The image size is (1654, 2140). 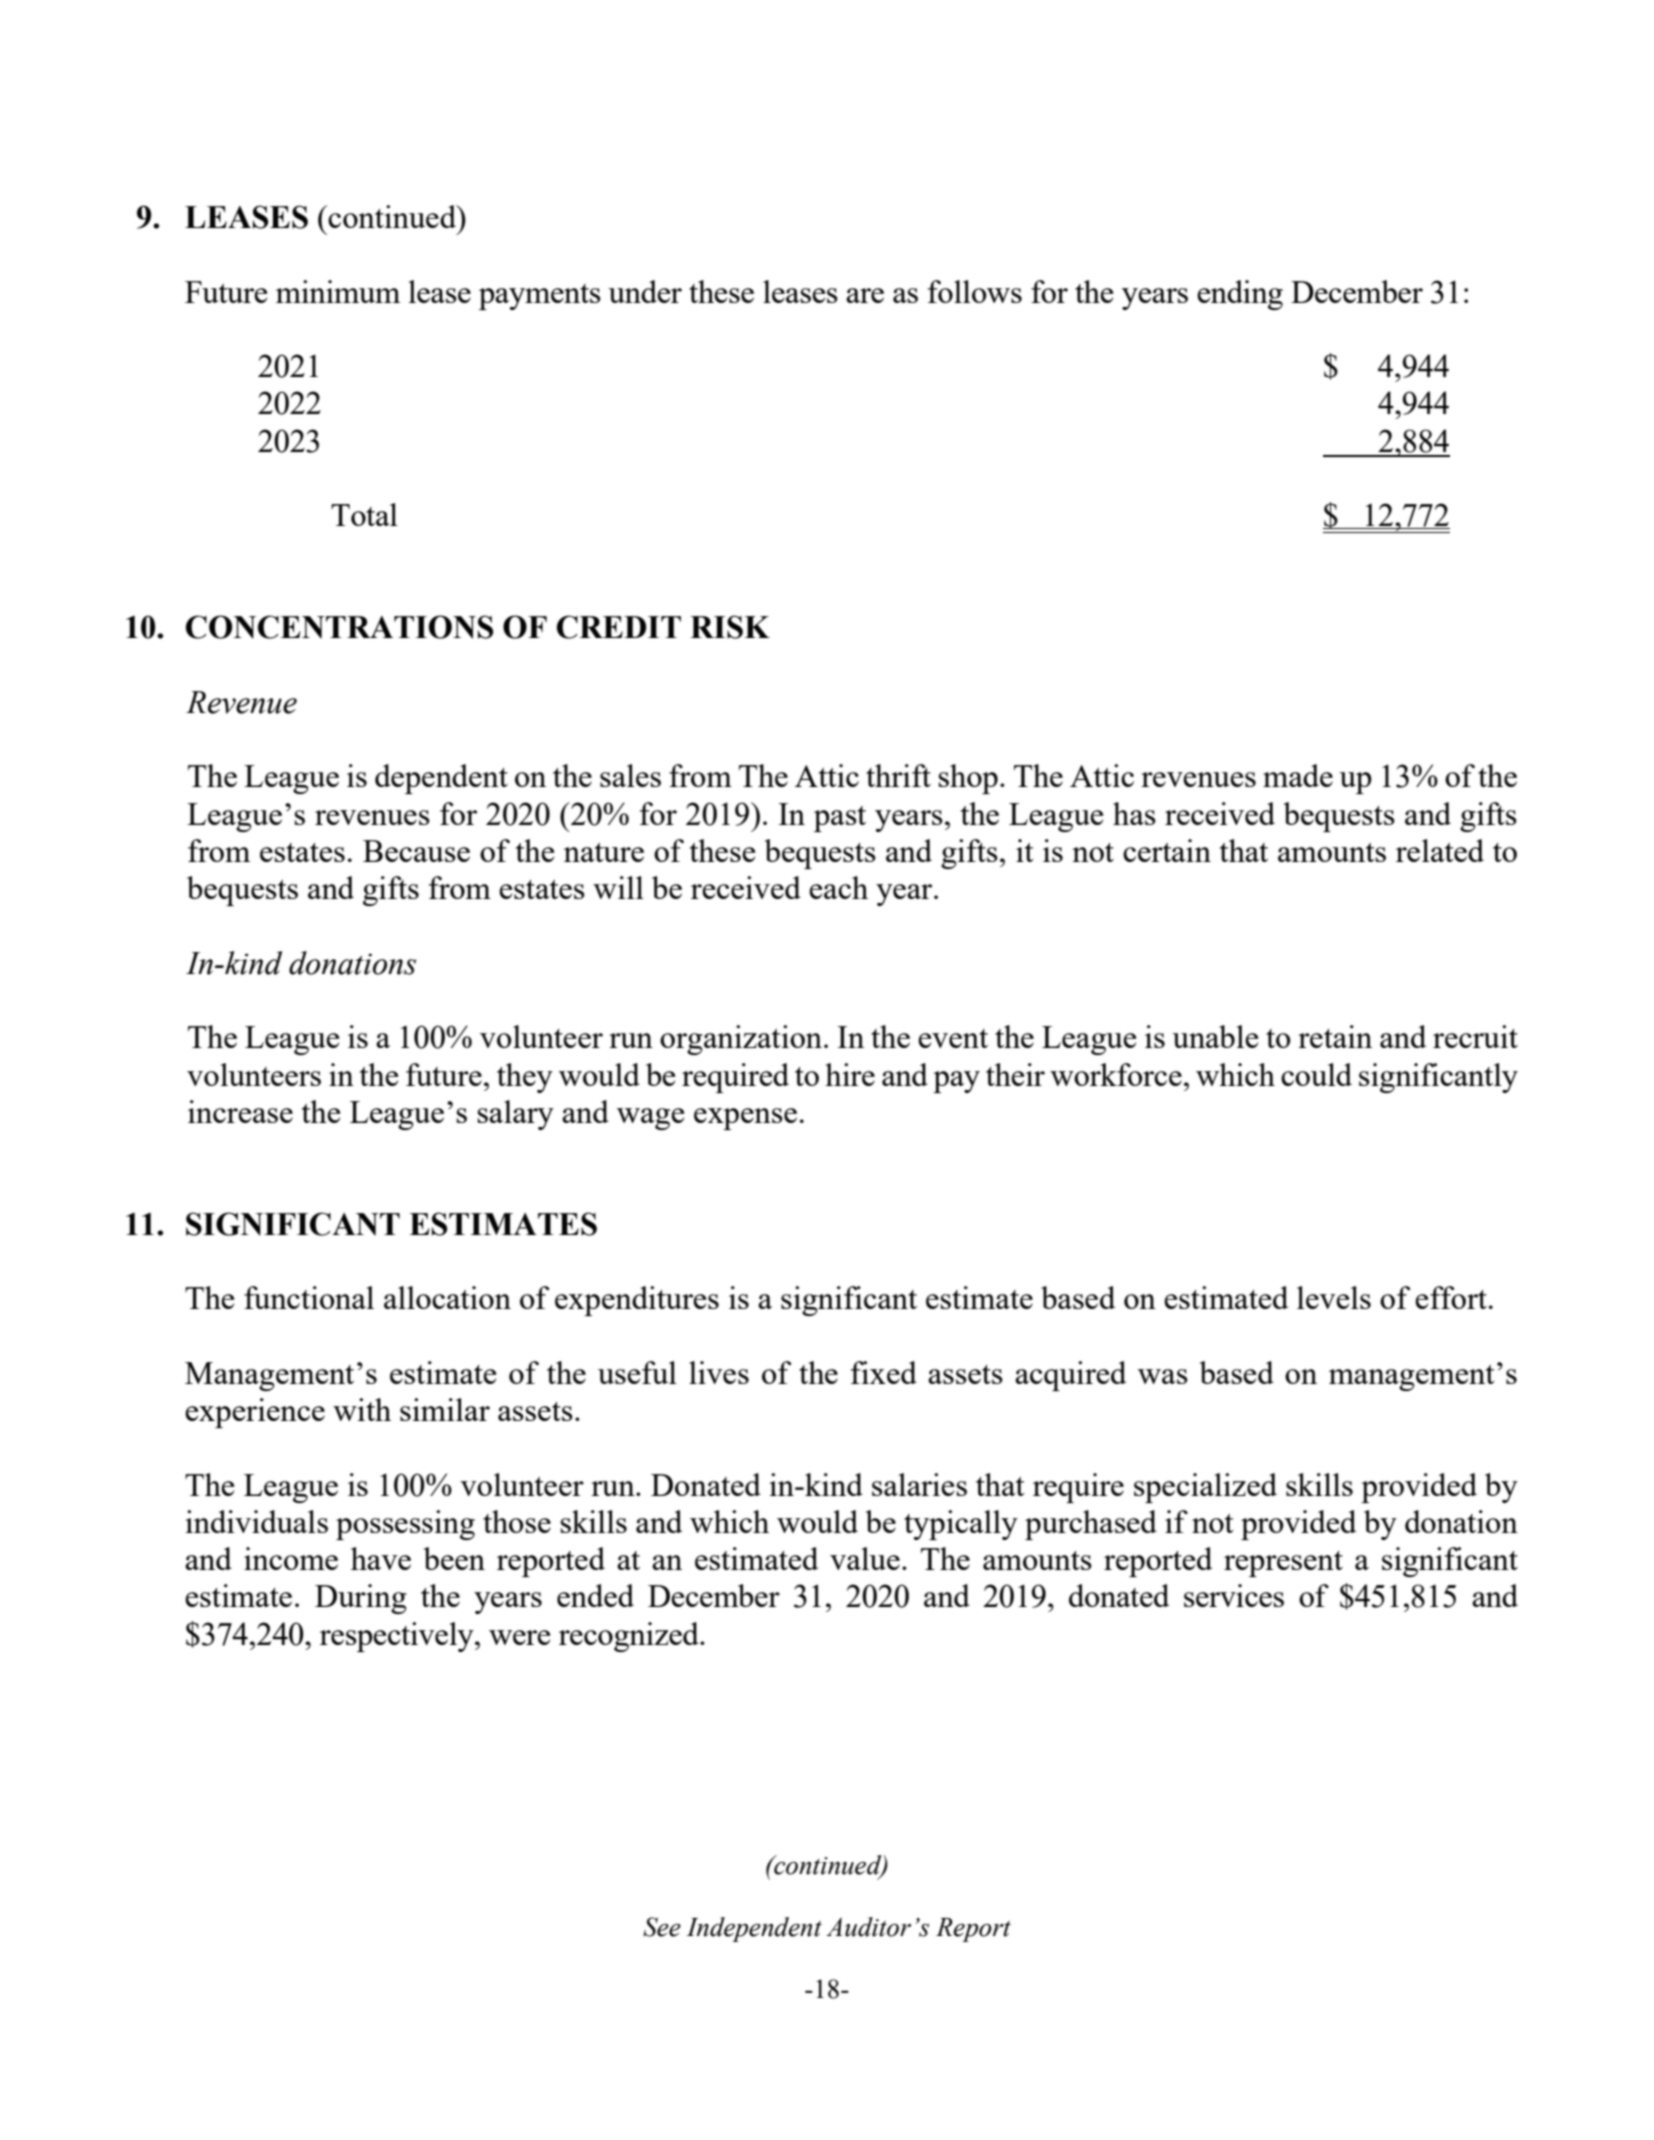 What do you see at coordinates (1334, 1297) in the page?
I see `levels` at bounding box center [1334, 1297].
